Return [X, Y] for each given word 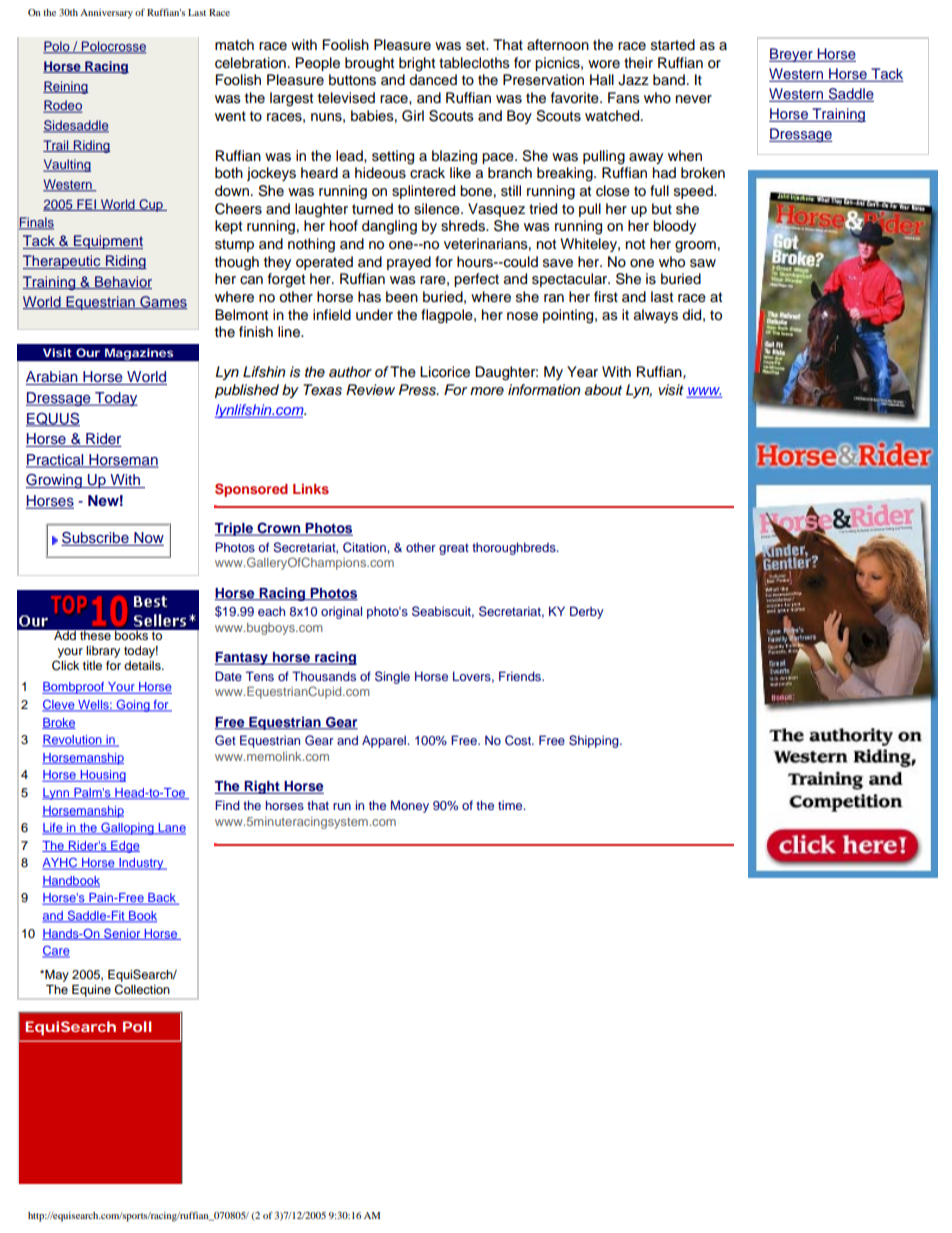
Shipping [595, 741]
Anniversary [106, 14]
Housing [102, 776]
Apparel [385, 741]
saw [703, 263]
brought [369, 64]
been [402, 297]
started [673, 45]
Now [148, 539]
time [511, 805]
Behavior [122, 282]
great [454, 549]
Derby [587, 612]
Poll [137, 1026]
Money [410, 806]
